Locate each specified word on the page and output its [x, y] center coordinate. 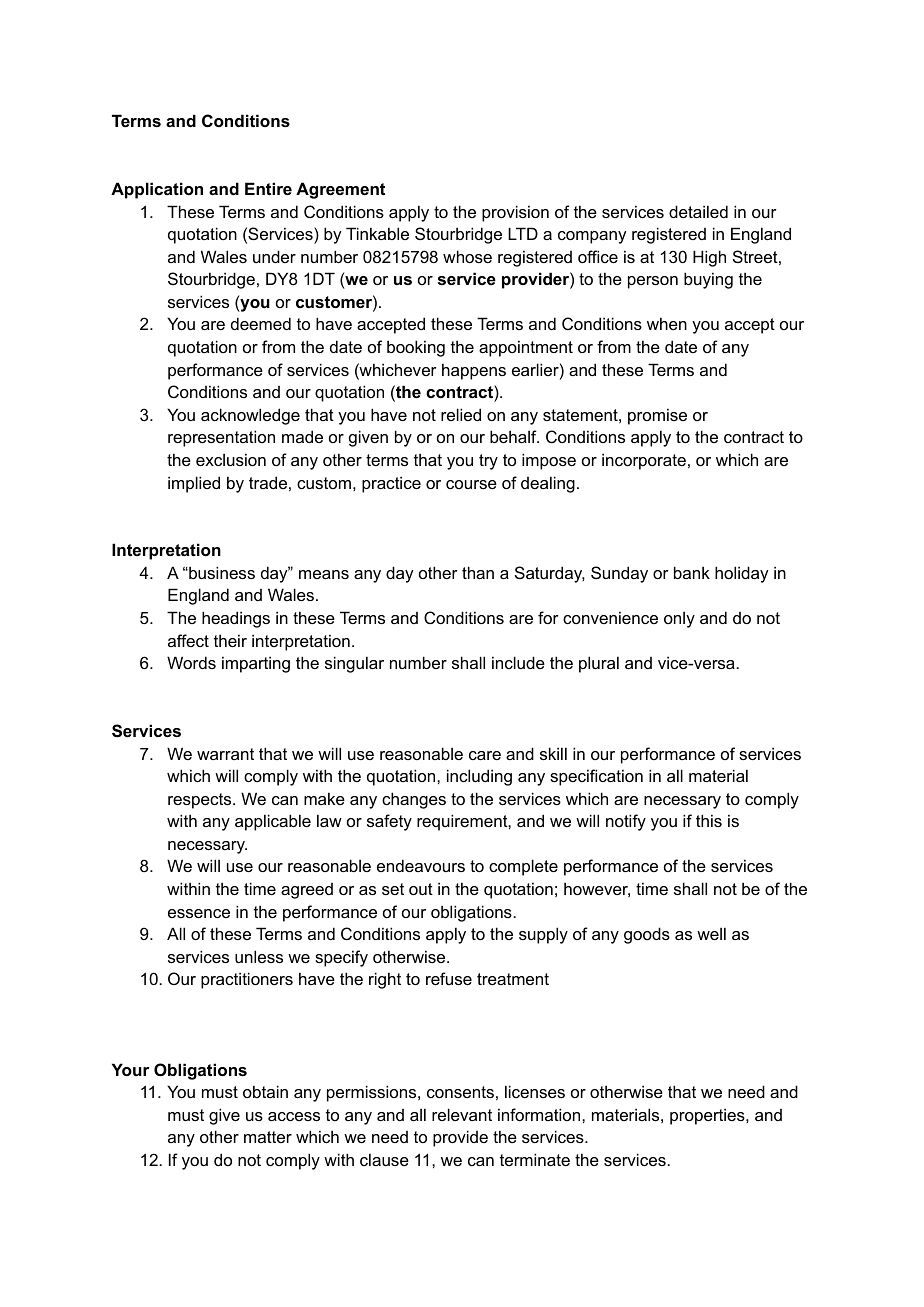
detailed [698, 211]
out [421, 889]
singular [354, 664]
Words [191, 662]
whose [467, 256]
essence [199, 913]
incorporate [644, 461]
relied [461, 414]
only [679, 620]
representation [221, 438]
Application [157, 190]
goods [647, 935]
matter [268, 1137]
